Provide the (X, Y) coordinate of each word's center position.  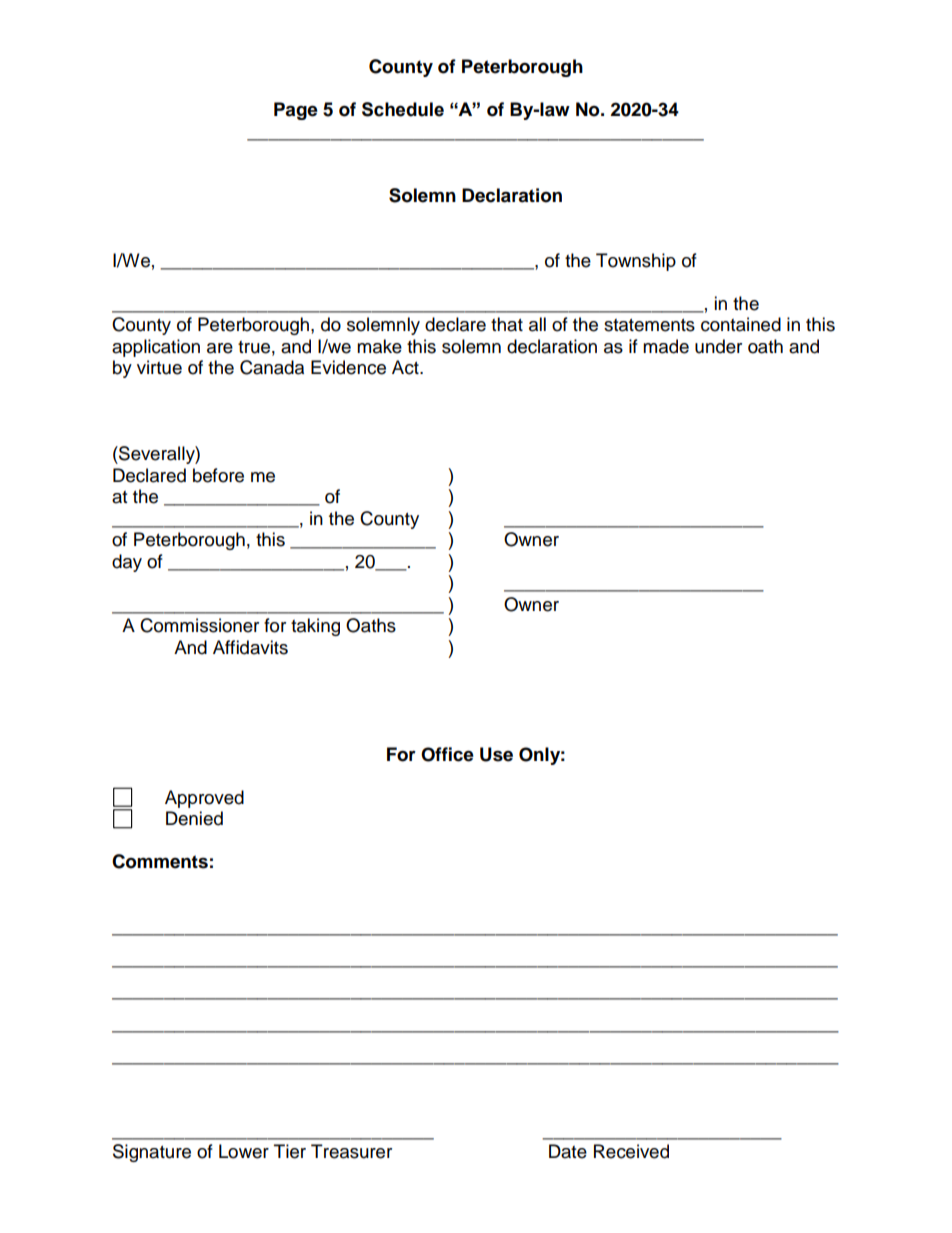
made (666, 346)
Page (296, 111)
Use (496, 754)
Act (406, 367)
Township (636, 262)
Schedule (403, 109)
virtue (159, 367)
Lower (244, 1151)
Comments (160, 861)
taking (315, 627)
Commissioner (199, 625)
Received (631, 1151)
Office (447, 754)
